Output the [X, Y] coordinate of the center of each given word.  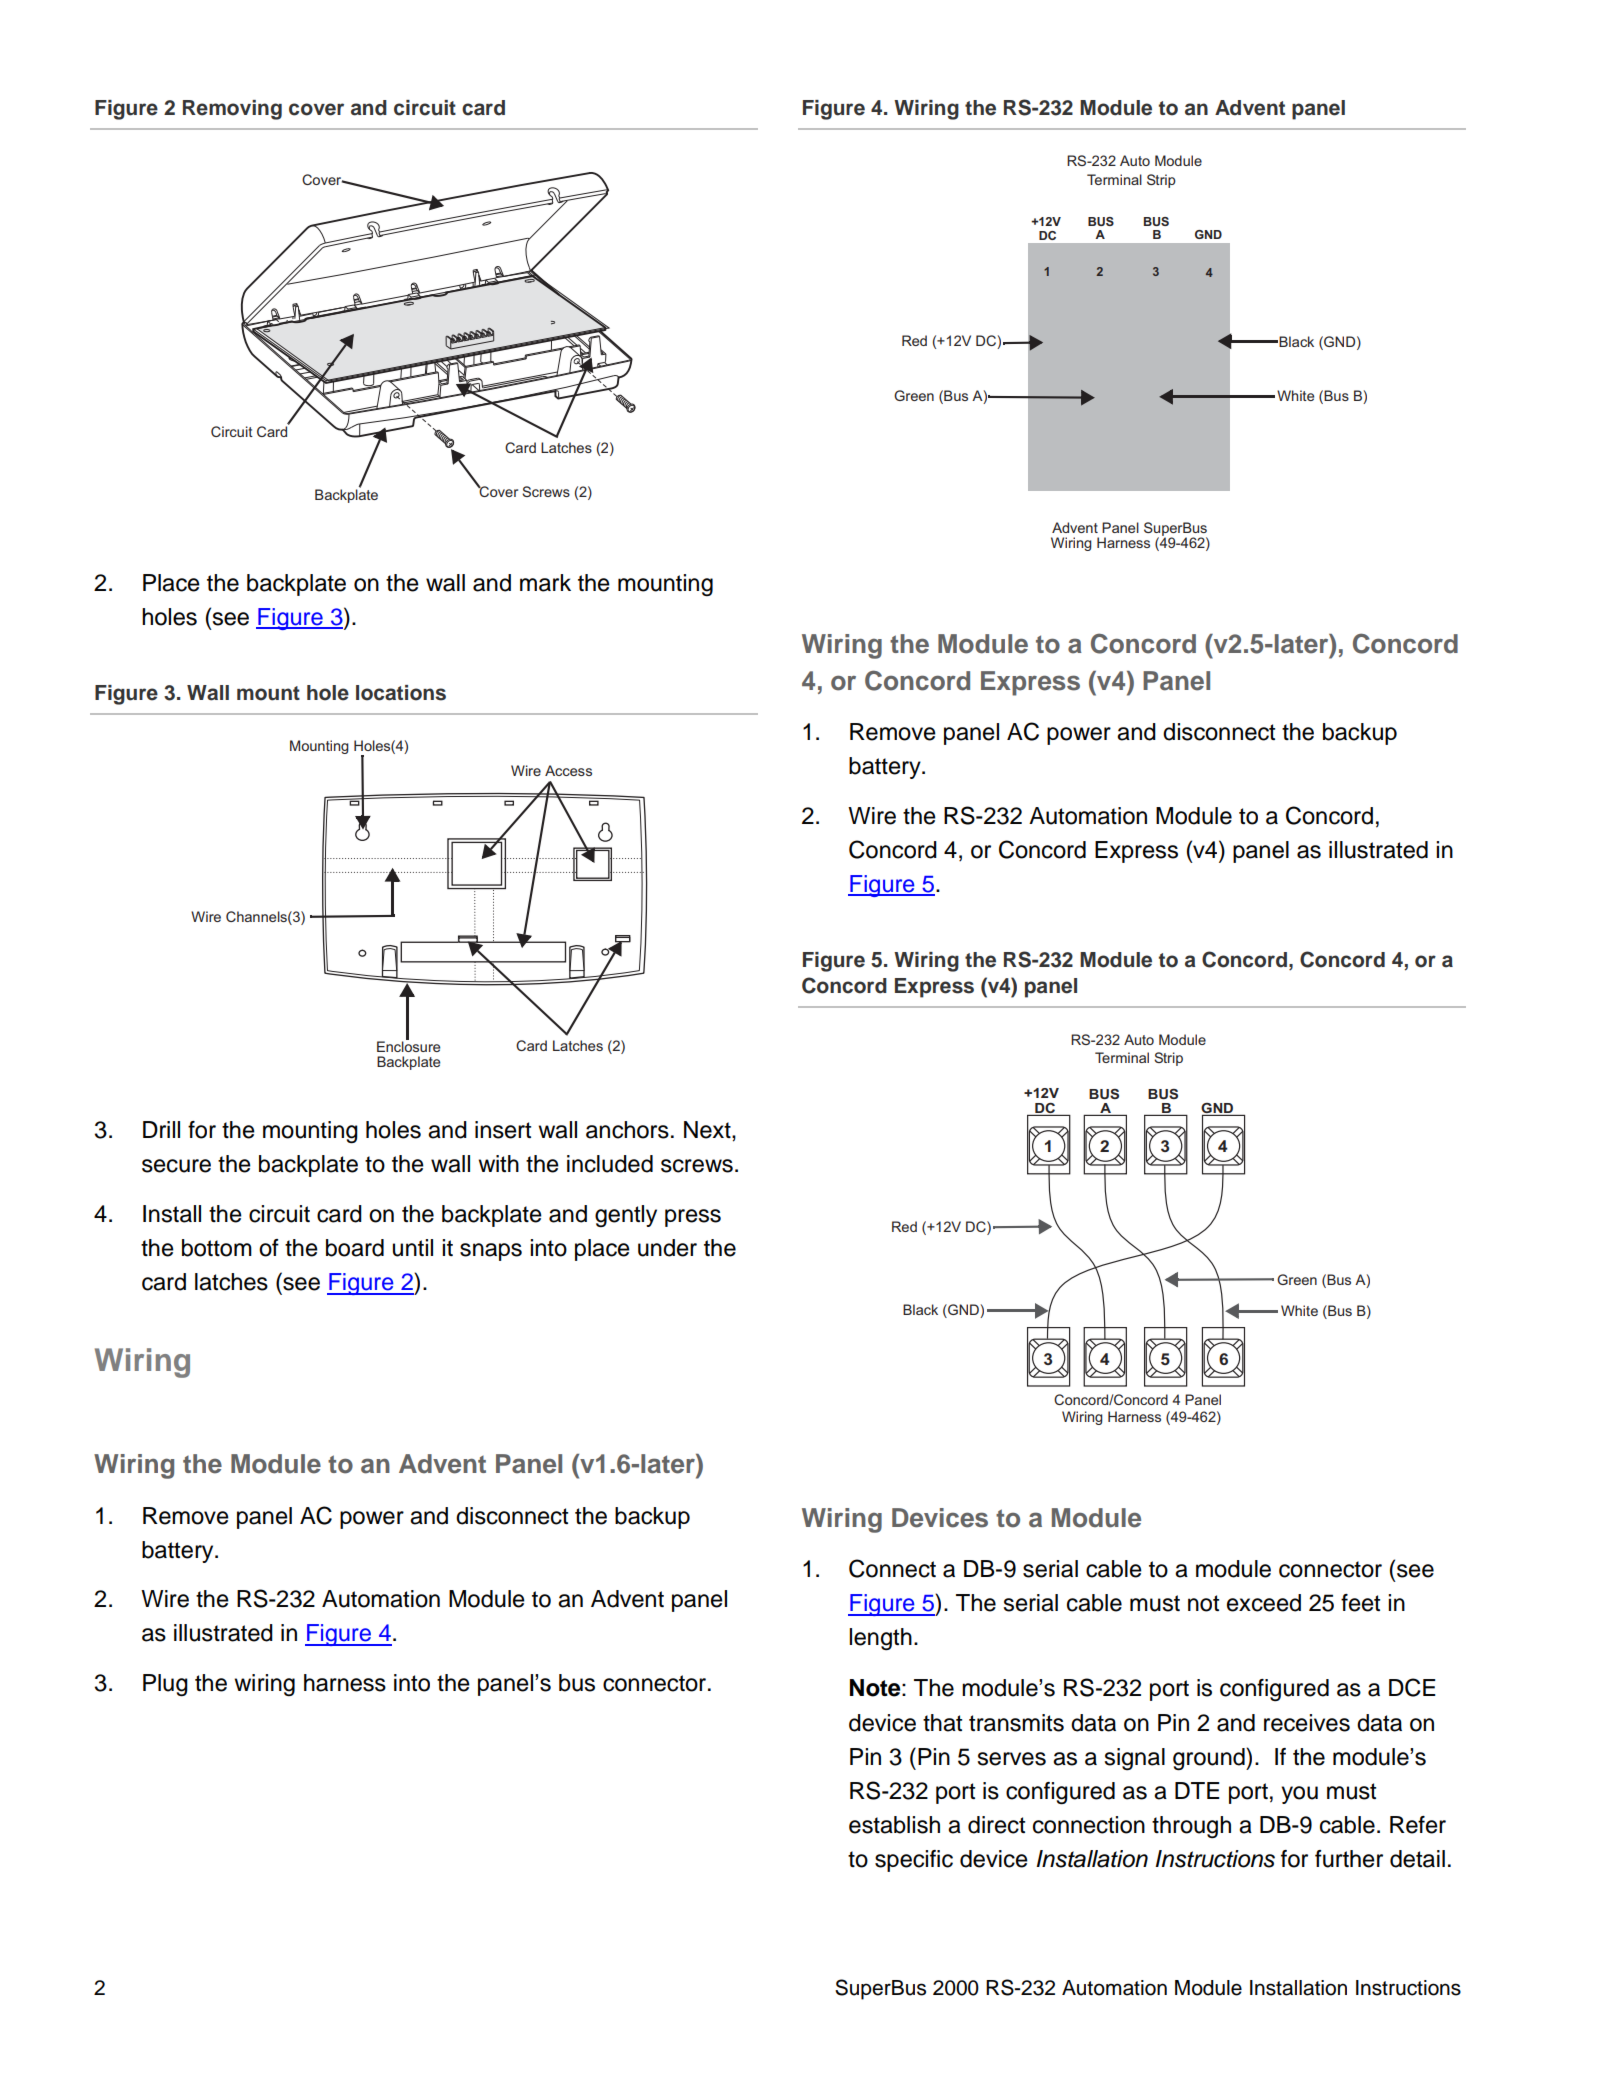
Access [568, 770]
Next [708, 1130]
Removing [232, 110]
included [610, 1164]
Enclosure [408, 1045]
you [1299, 1795]
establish [894, 1825]
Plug [165, 1685]
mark [545, 583]
